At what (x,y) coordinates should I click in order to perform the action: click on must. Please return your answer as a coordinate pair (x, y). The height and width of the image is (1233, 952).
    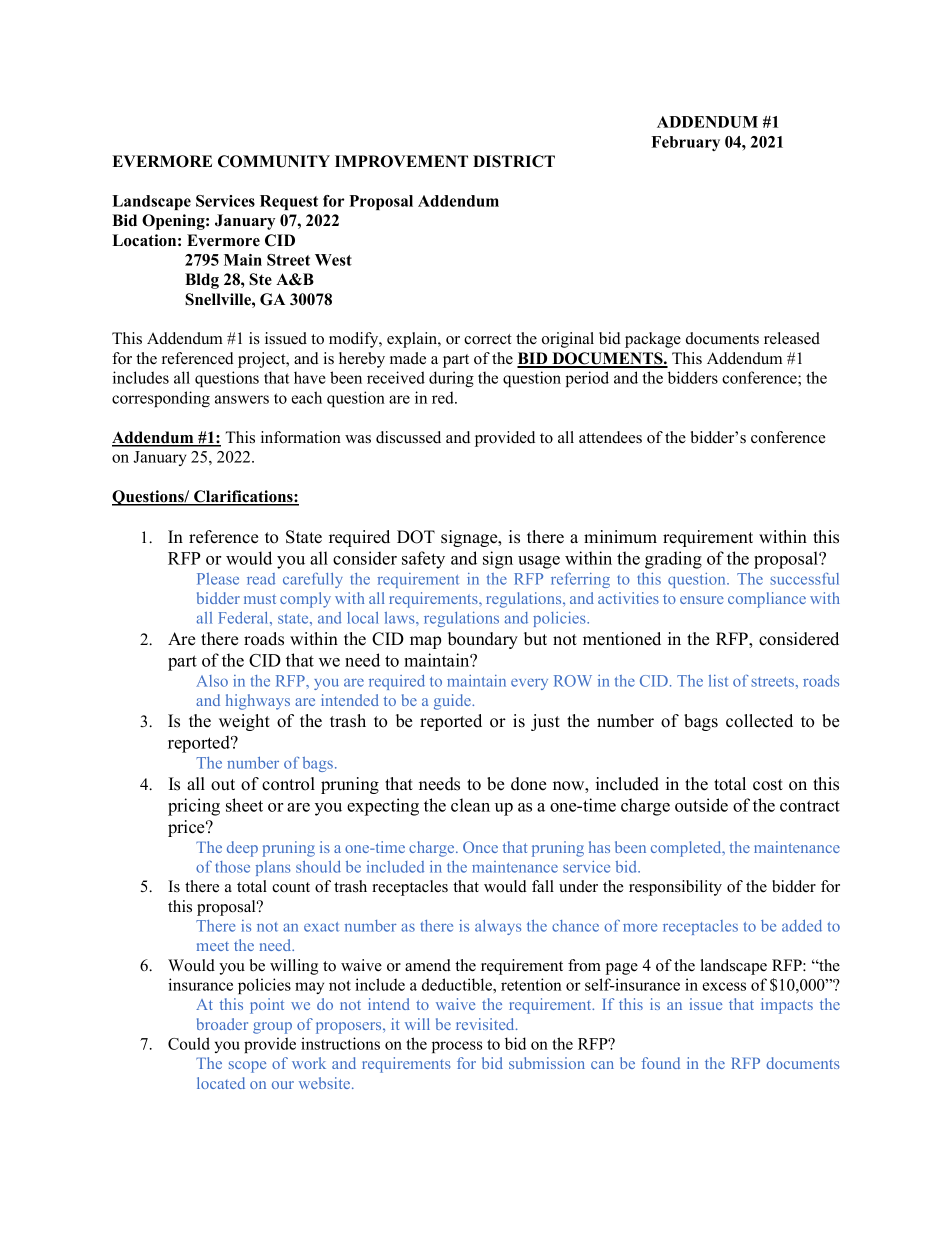
    Looking at the image, I should click on (260, 599).
